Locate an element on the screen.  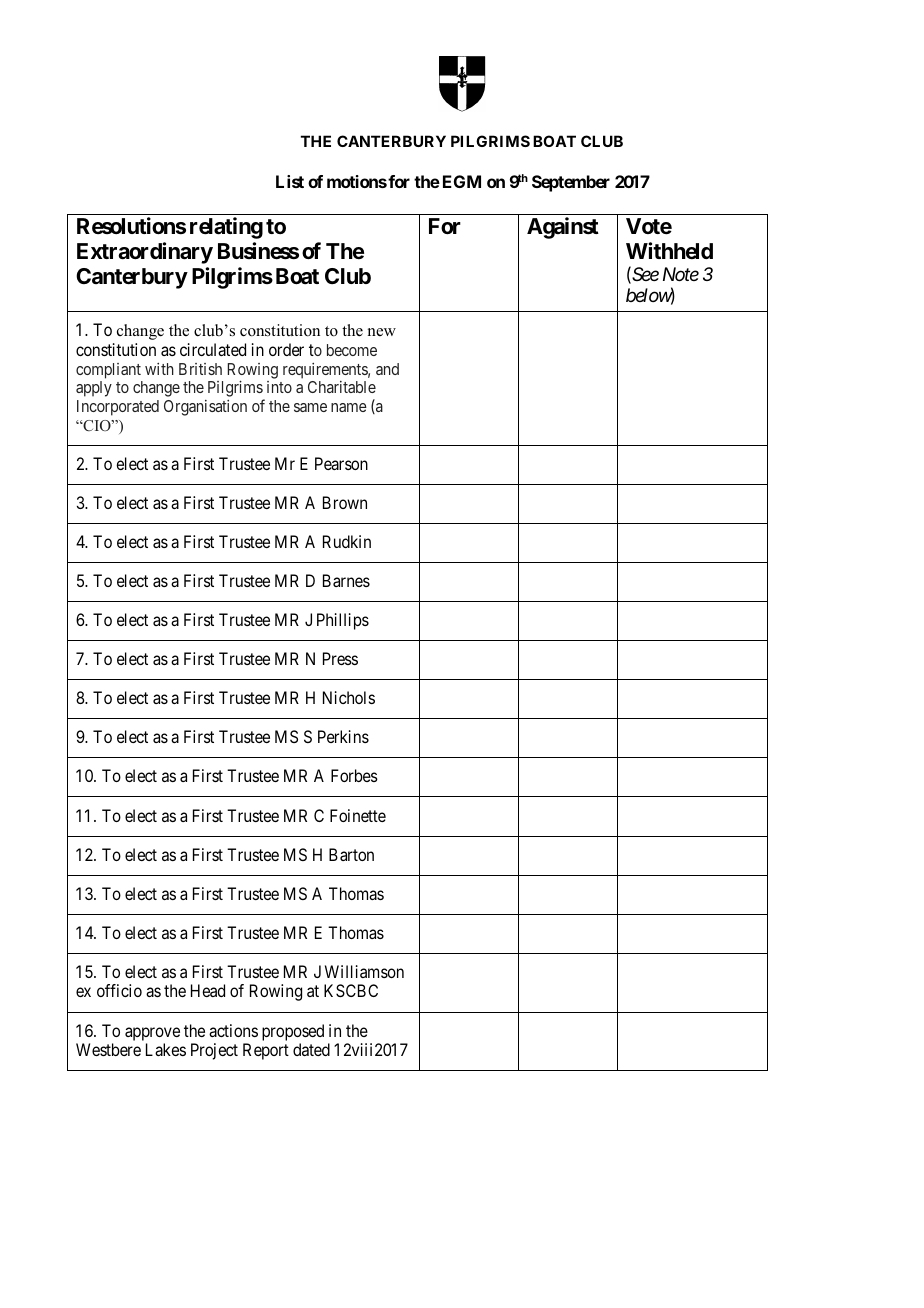
approve is located at coordinates (152, 1034).
